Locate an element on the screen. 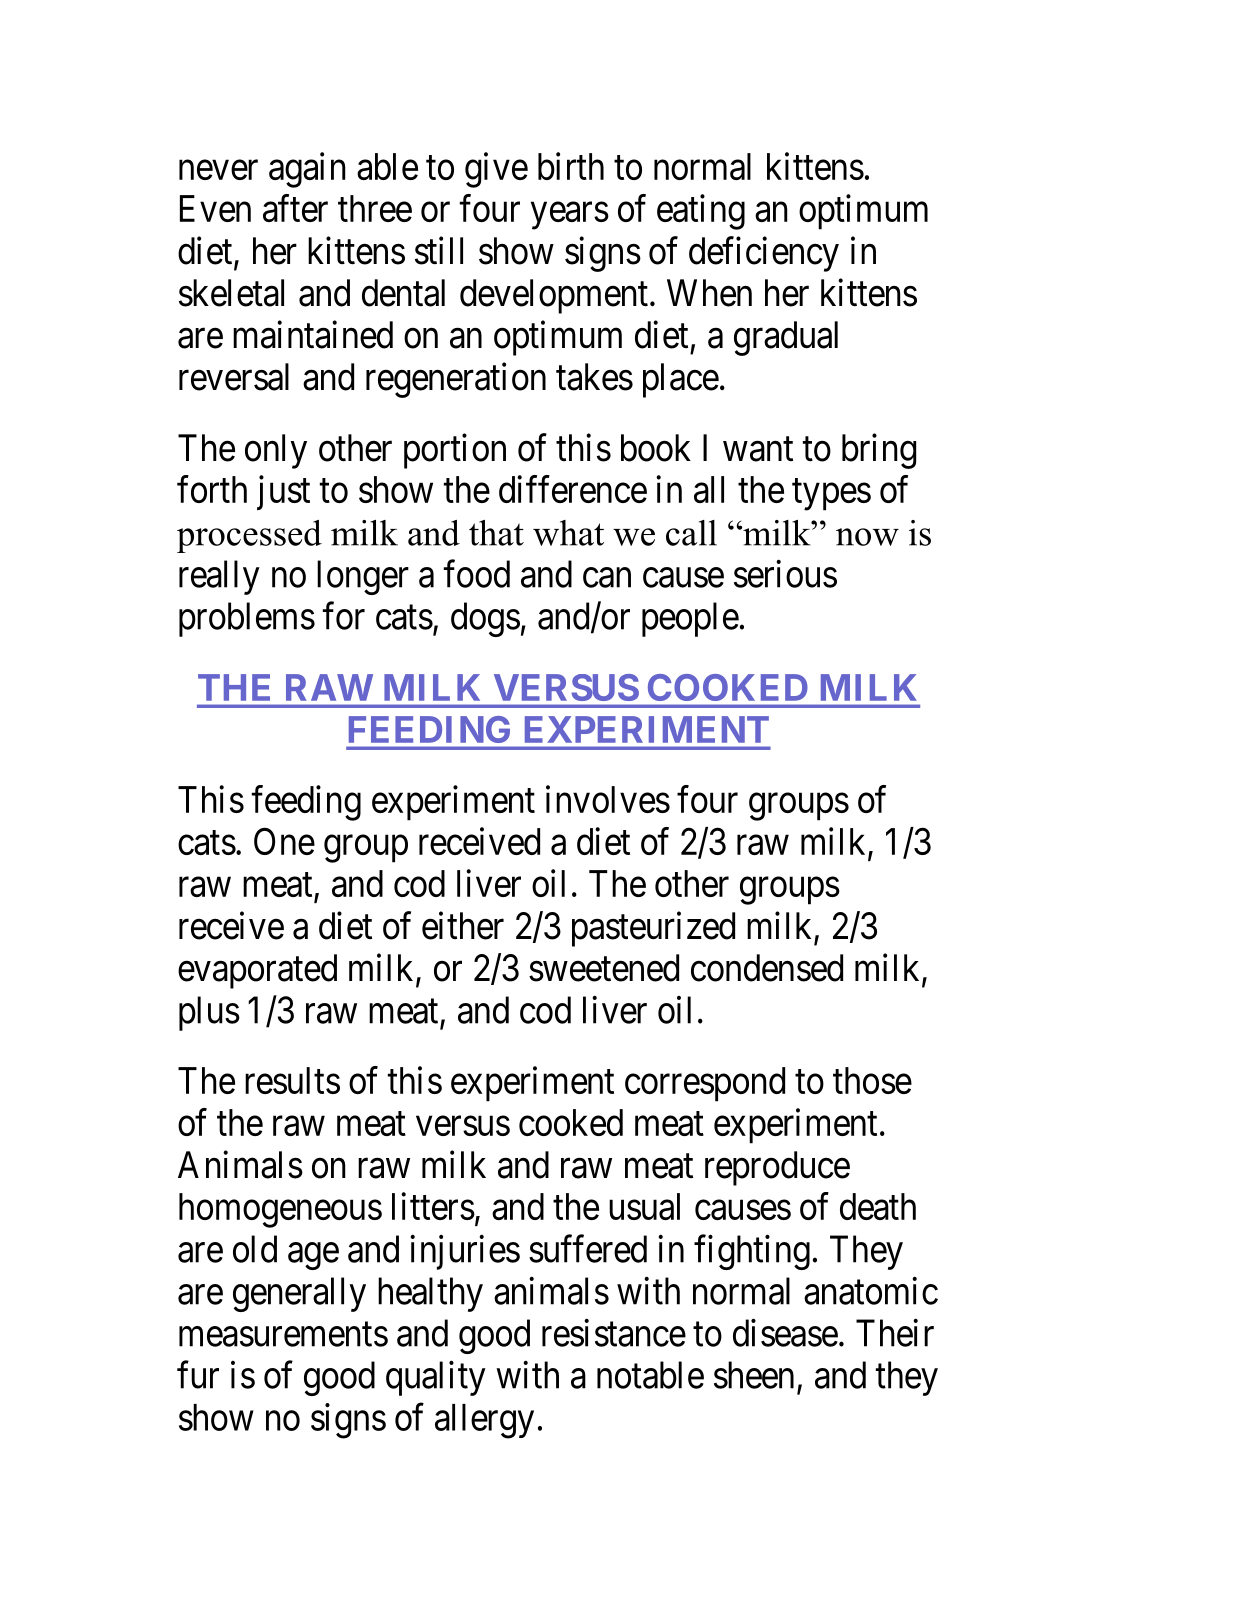  either is located at coordinates (463, 925).
